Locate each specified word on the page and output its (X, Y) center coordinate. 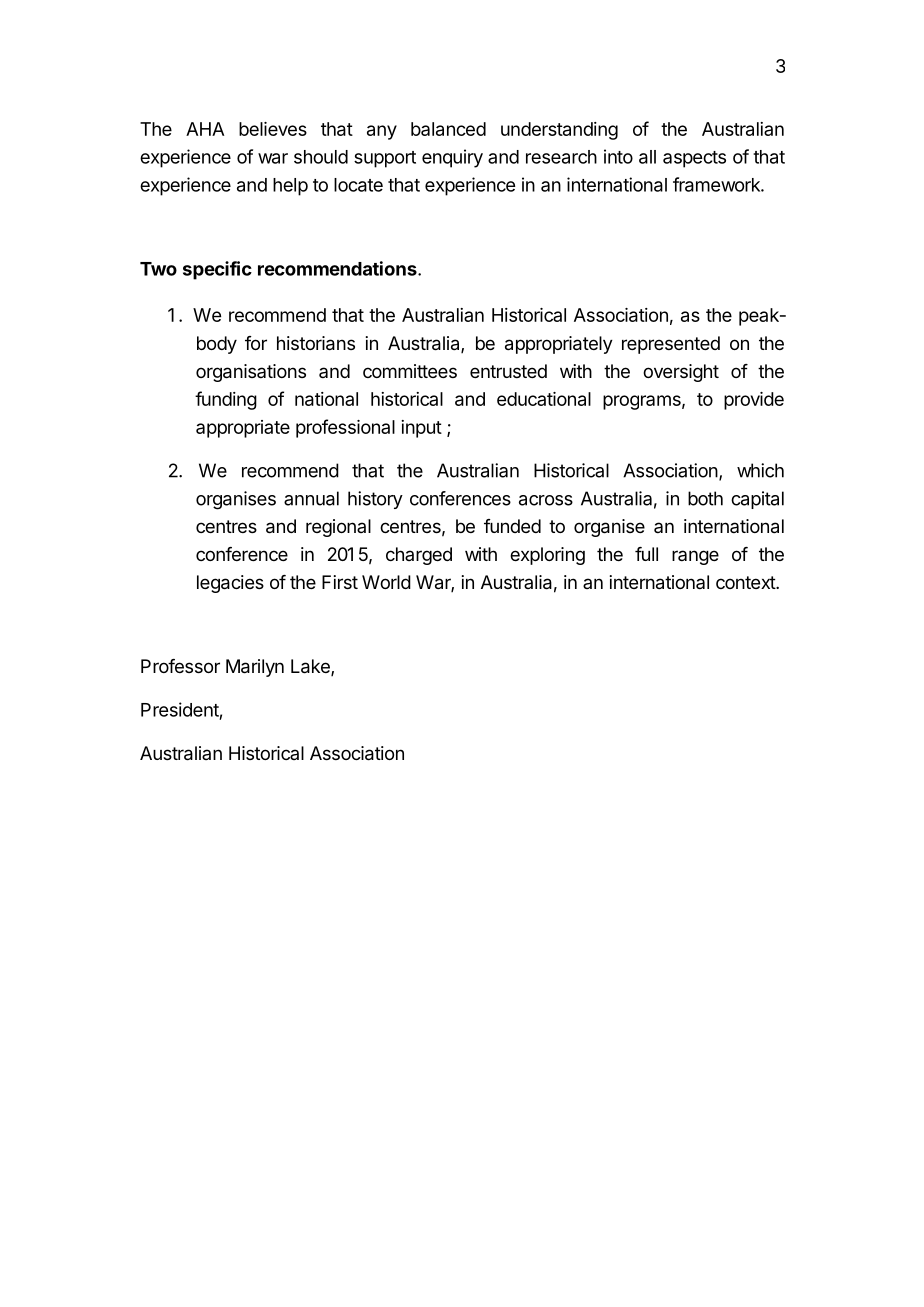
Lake (311, 667)
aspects (694, 159)
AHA (205, 129)
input (421, 429)
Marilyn (255, 668)
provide (754, 401)
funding (226, 400)
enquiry (452, 158)
